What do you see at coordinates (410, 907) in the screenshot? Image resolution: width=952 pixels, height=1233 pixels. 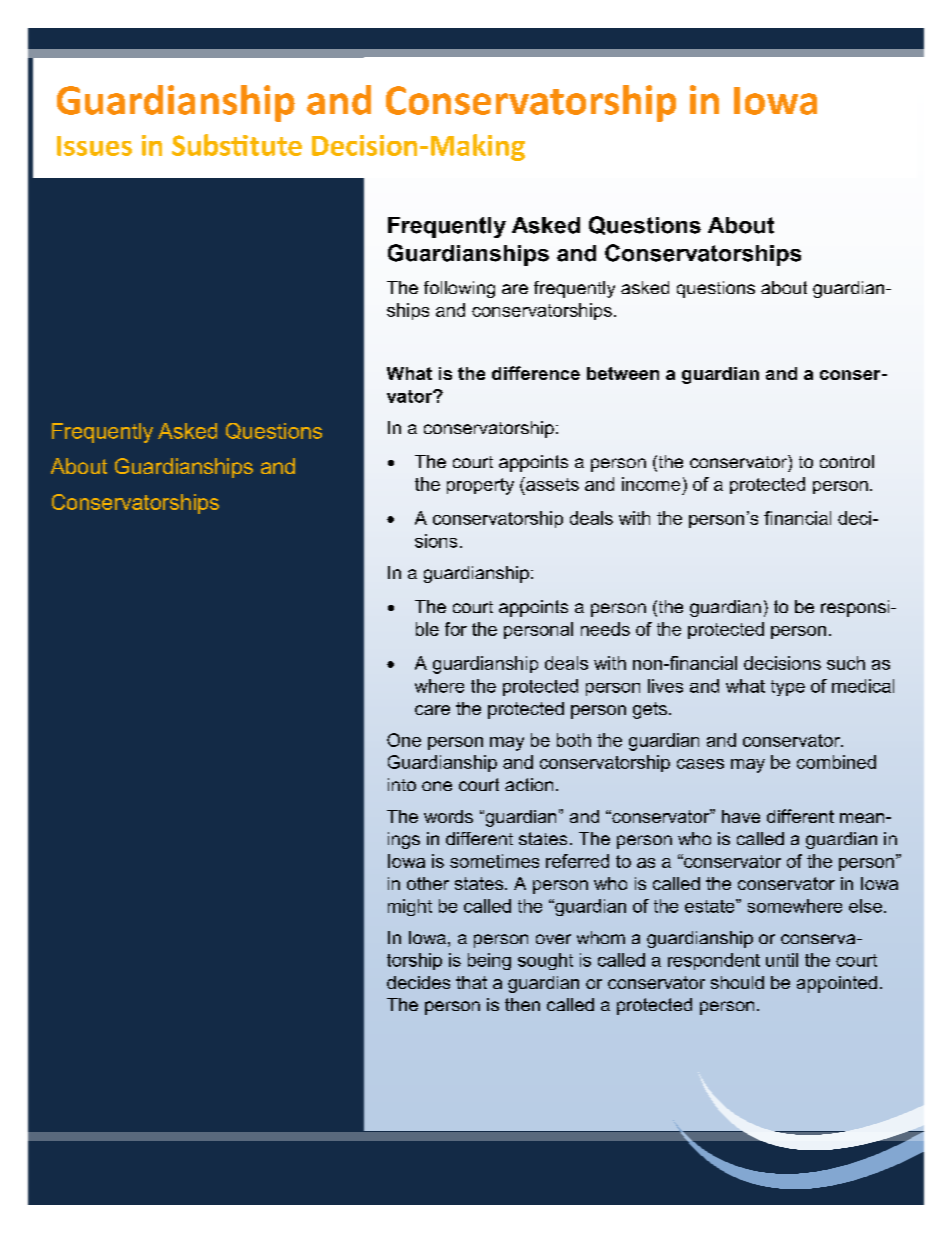 I see `might` at bounding box center [410, 907].
